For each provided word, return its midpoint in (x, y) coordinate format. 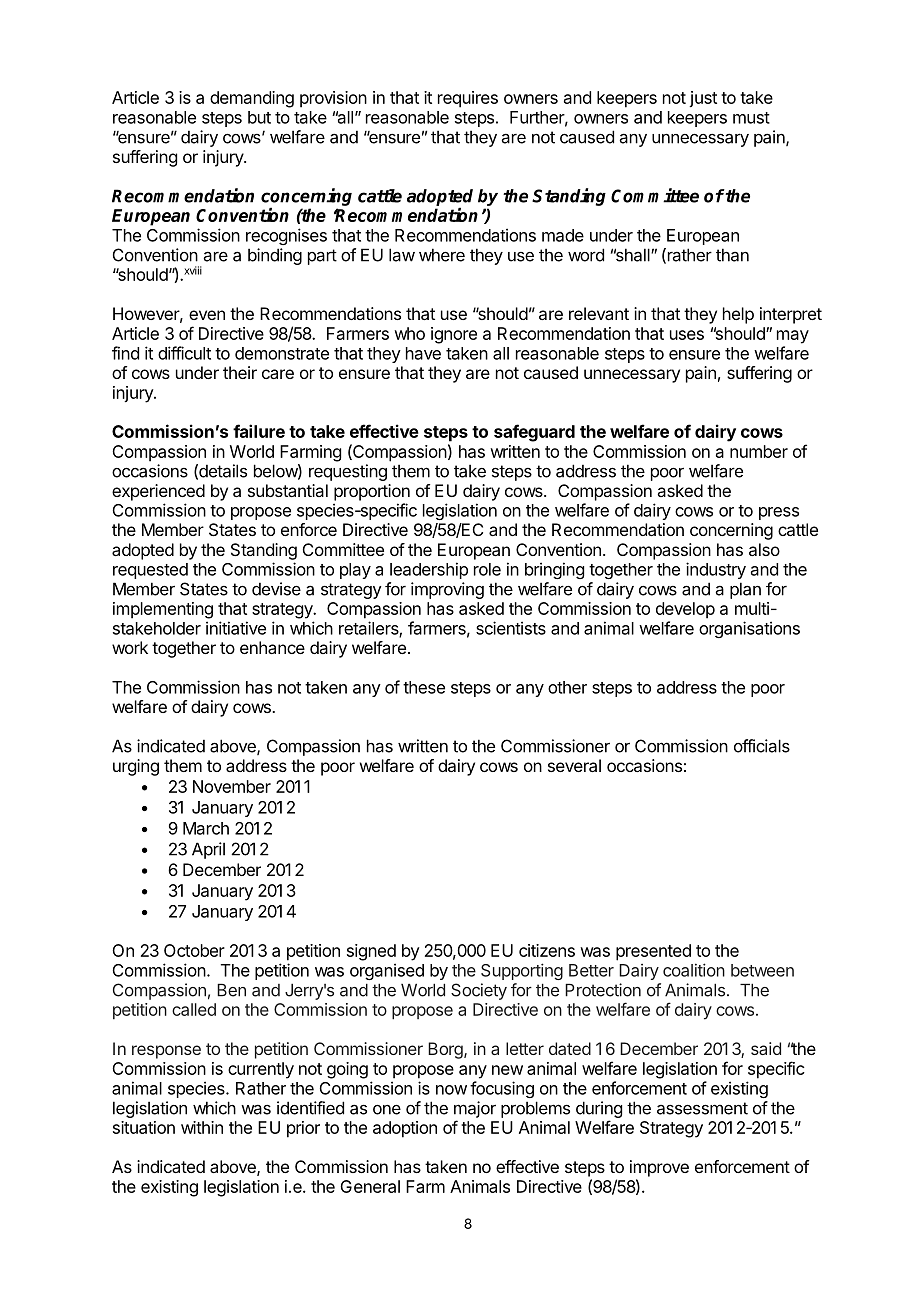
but (259, 117)
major (475, 1109)
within (202, 1127)
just (703, 99)
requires (468, 99)
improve (659, 1168)
